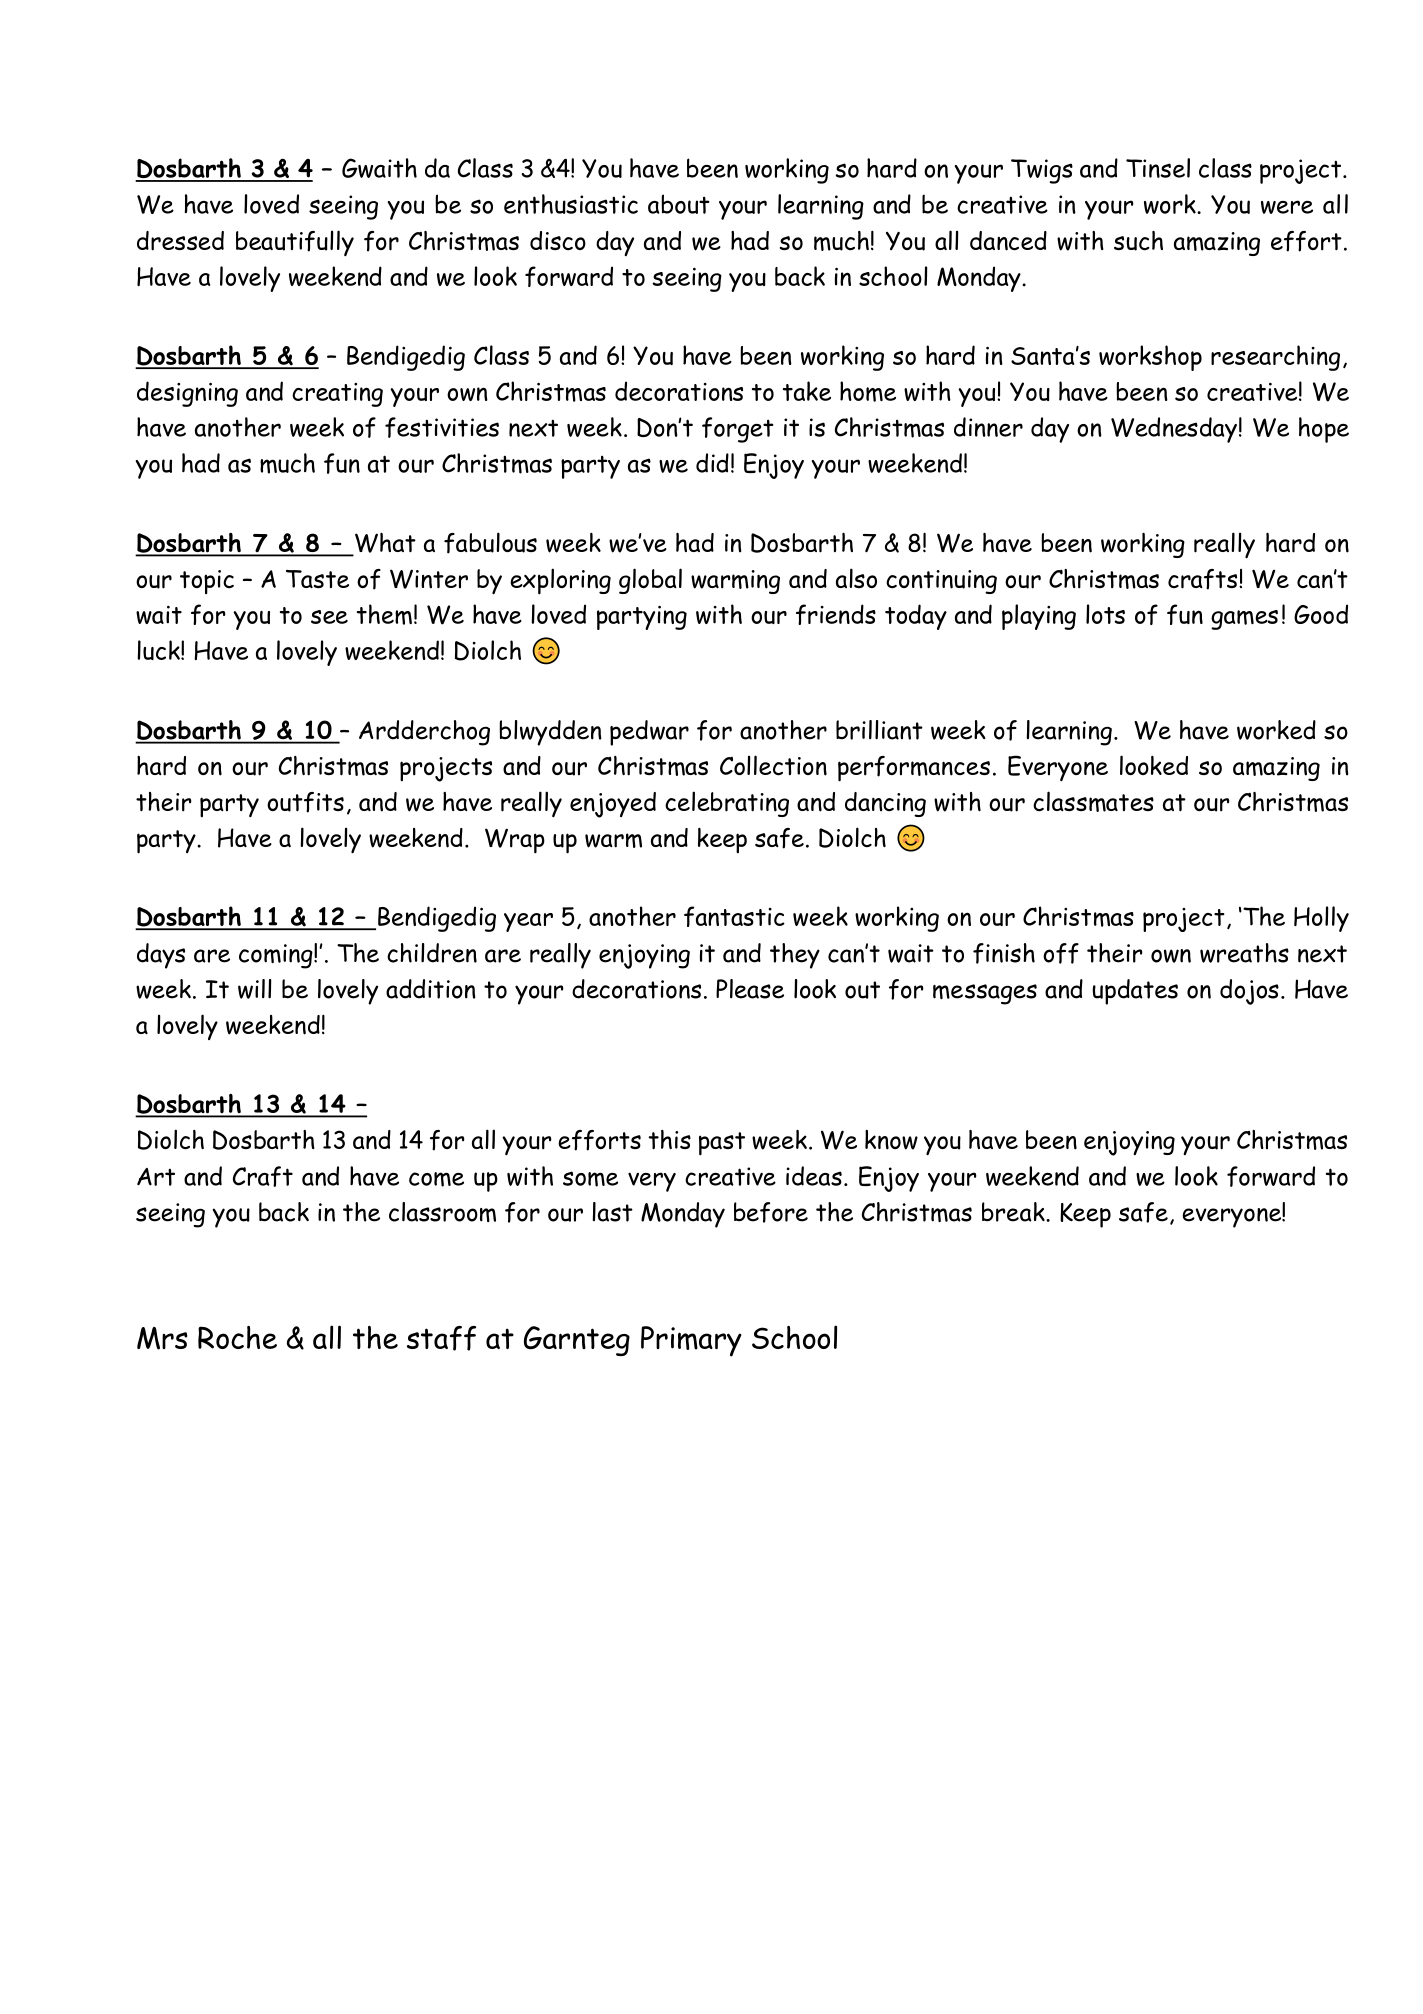  I want to click on about, so click(679, 204).
